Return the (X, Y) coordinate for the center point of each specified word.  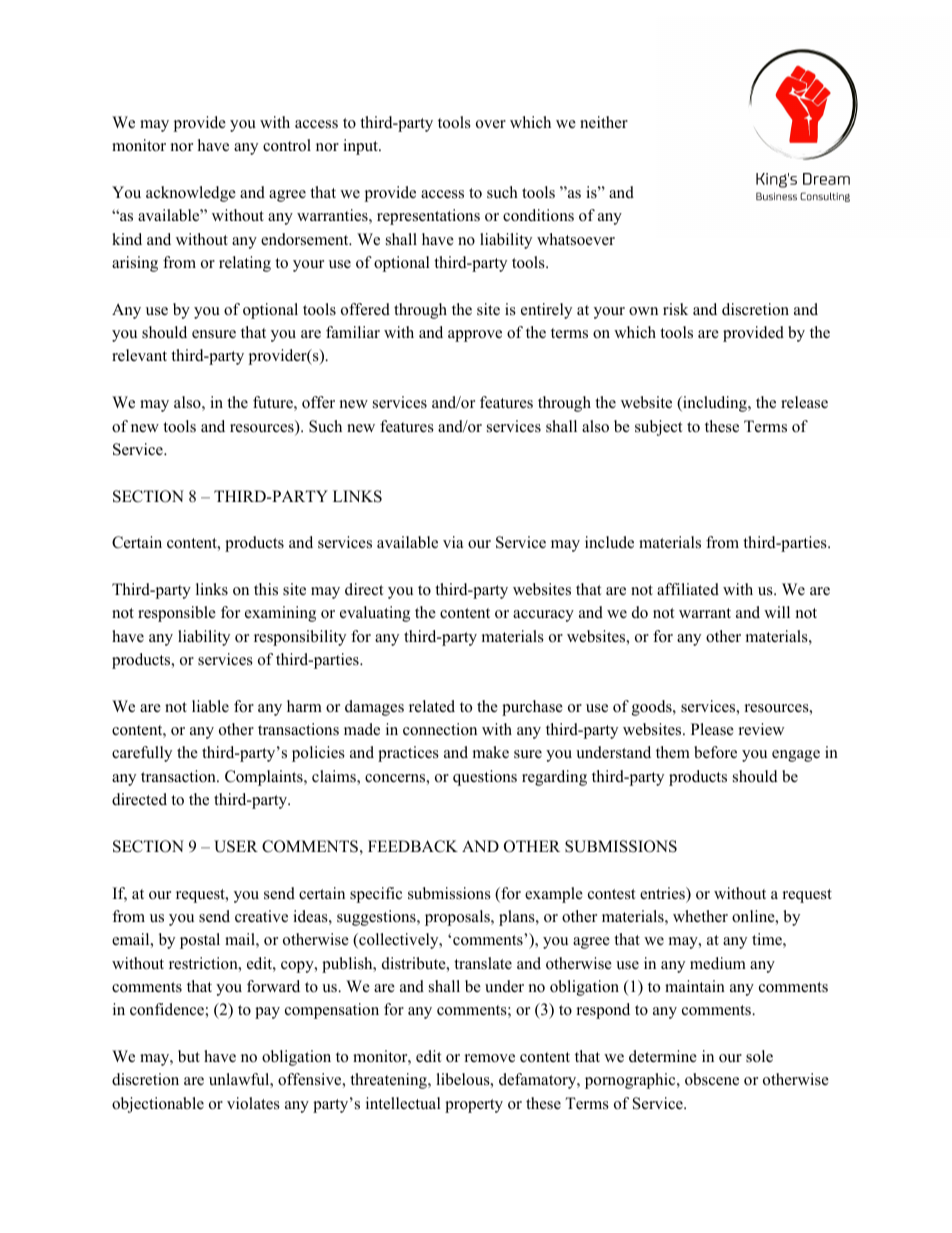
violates (253, 1103)
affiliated (688, 589)
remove (490, 1058)
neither (604, 122)
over (491, 124)
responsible (177, 614)
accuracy (543, 616)
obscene (712, 1079)
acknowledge (191, 194)
